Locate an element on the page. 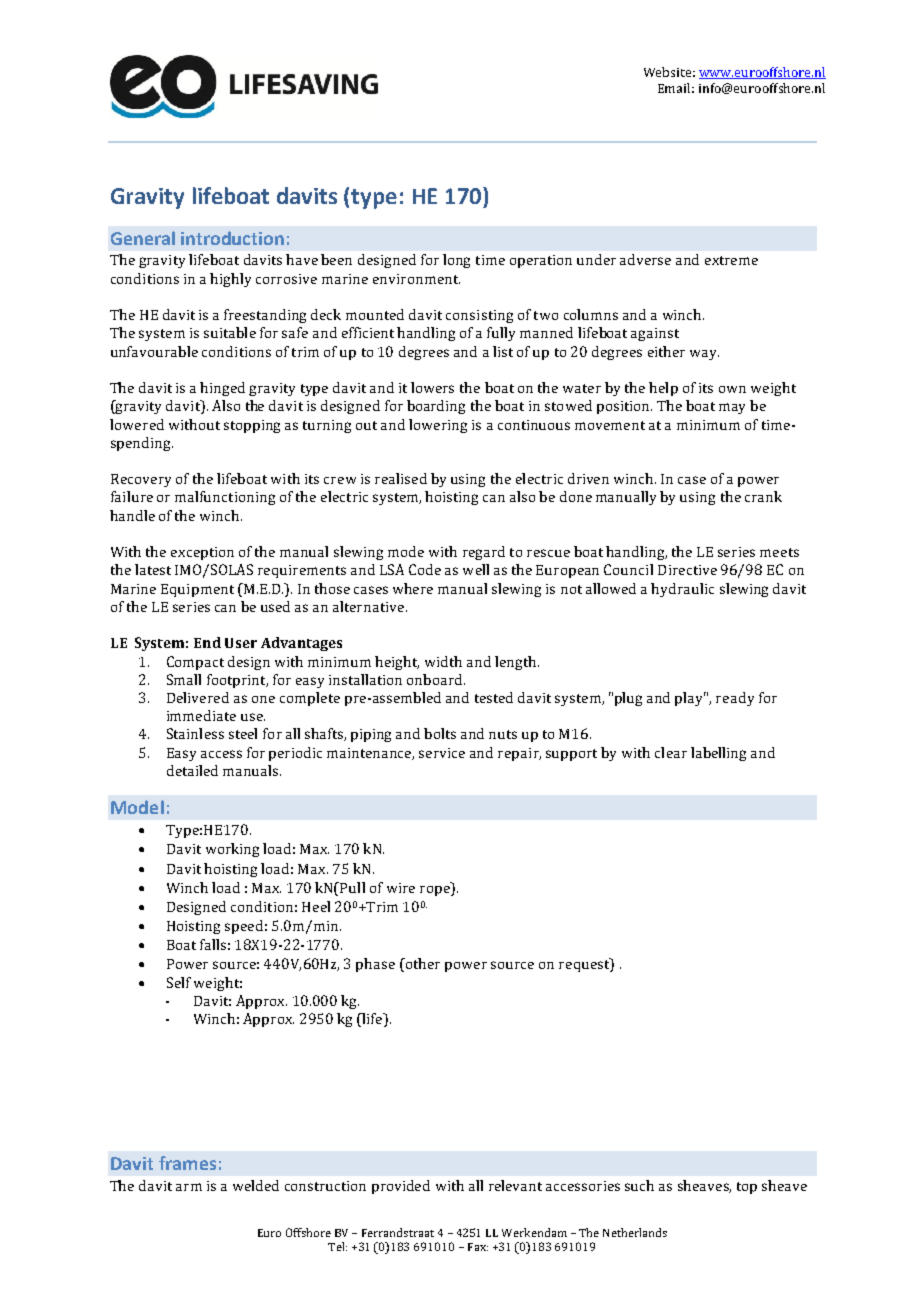  labelling is located at coordinates (718, 754).
